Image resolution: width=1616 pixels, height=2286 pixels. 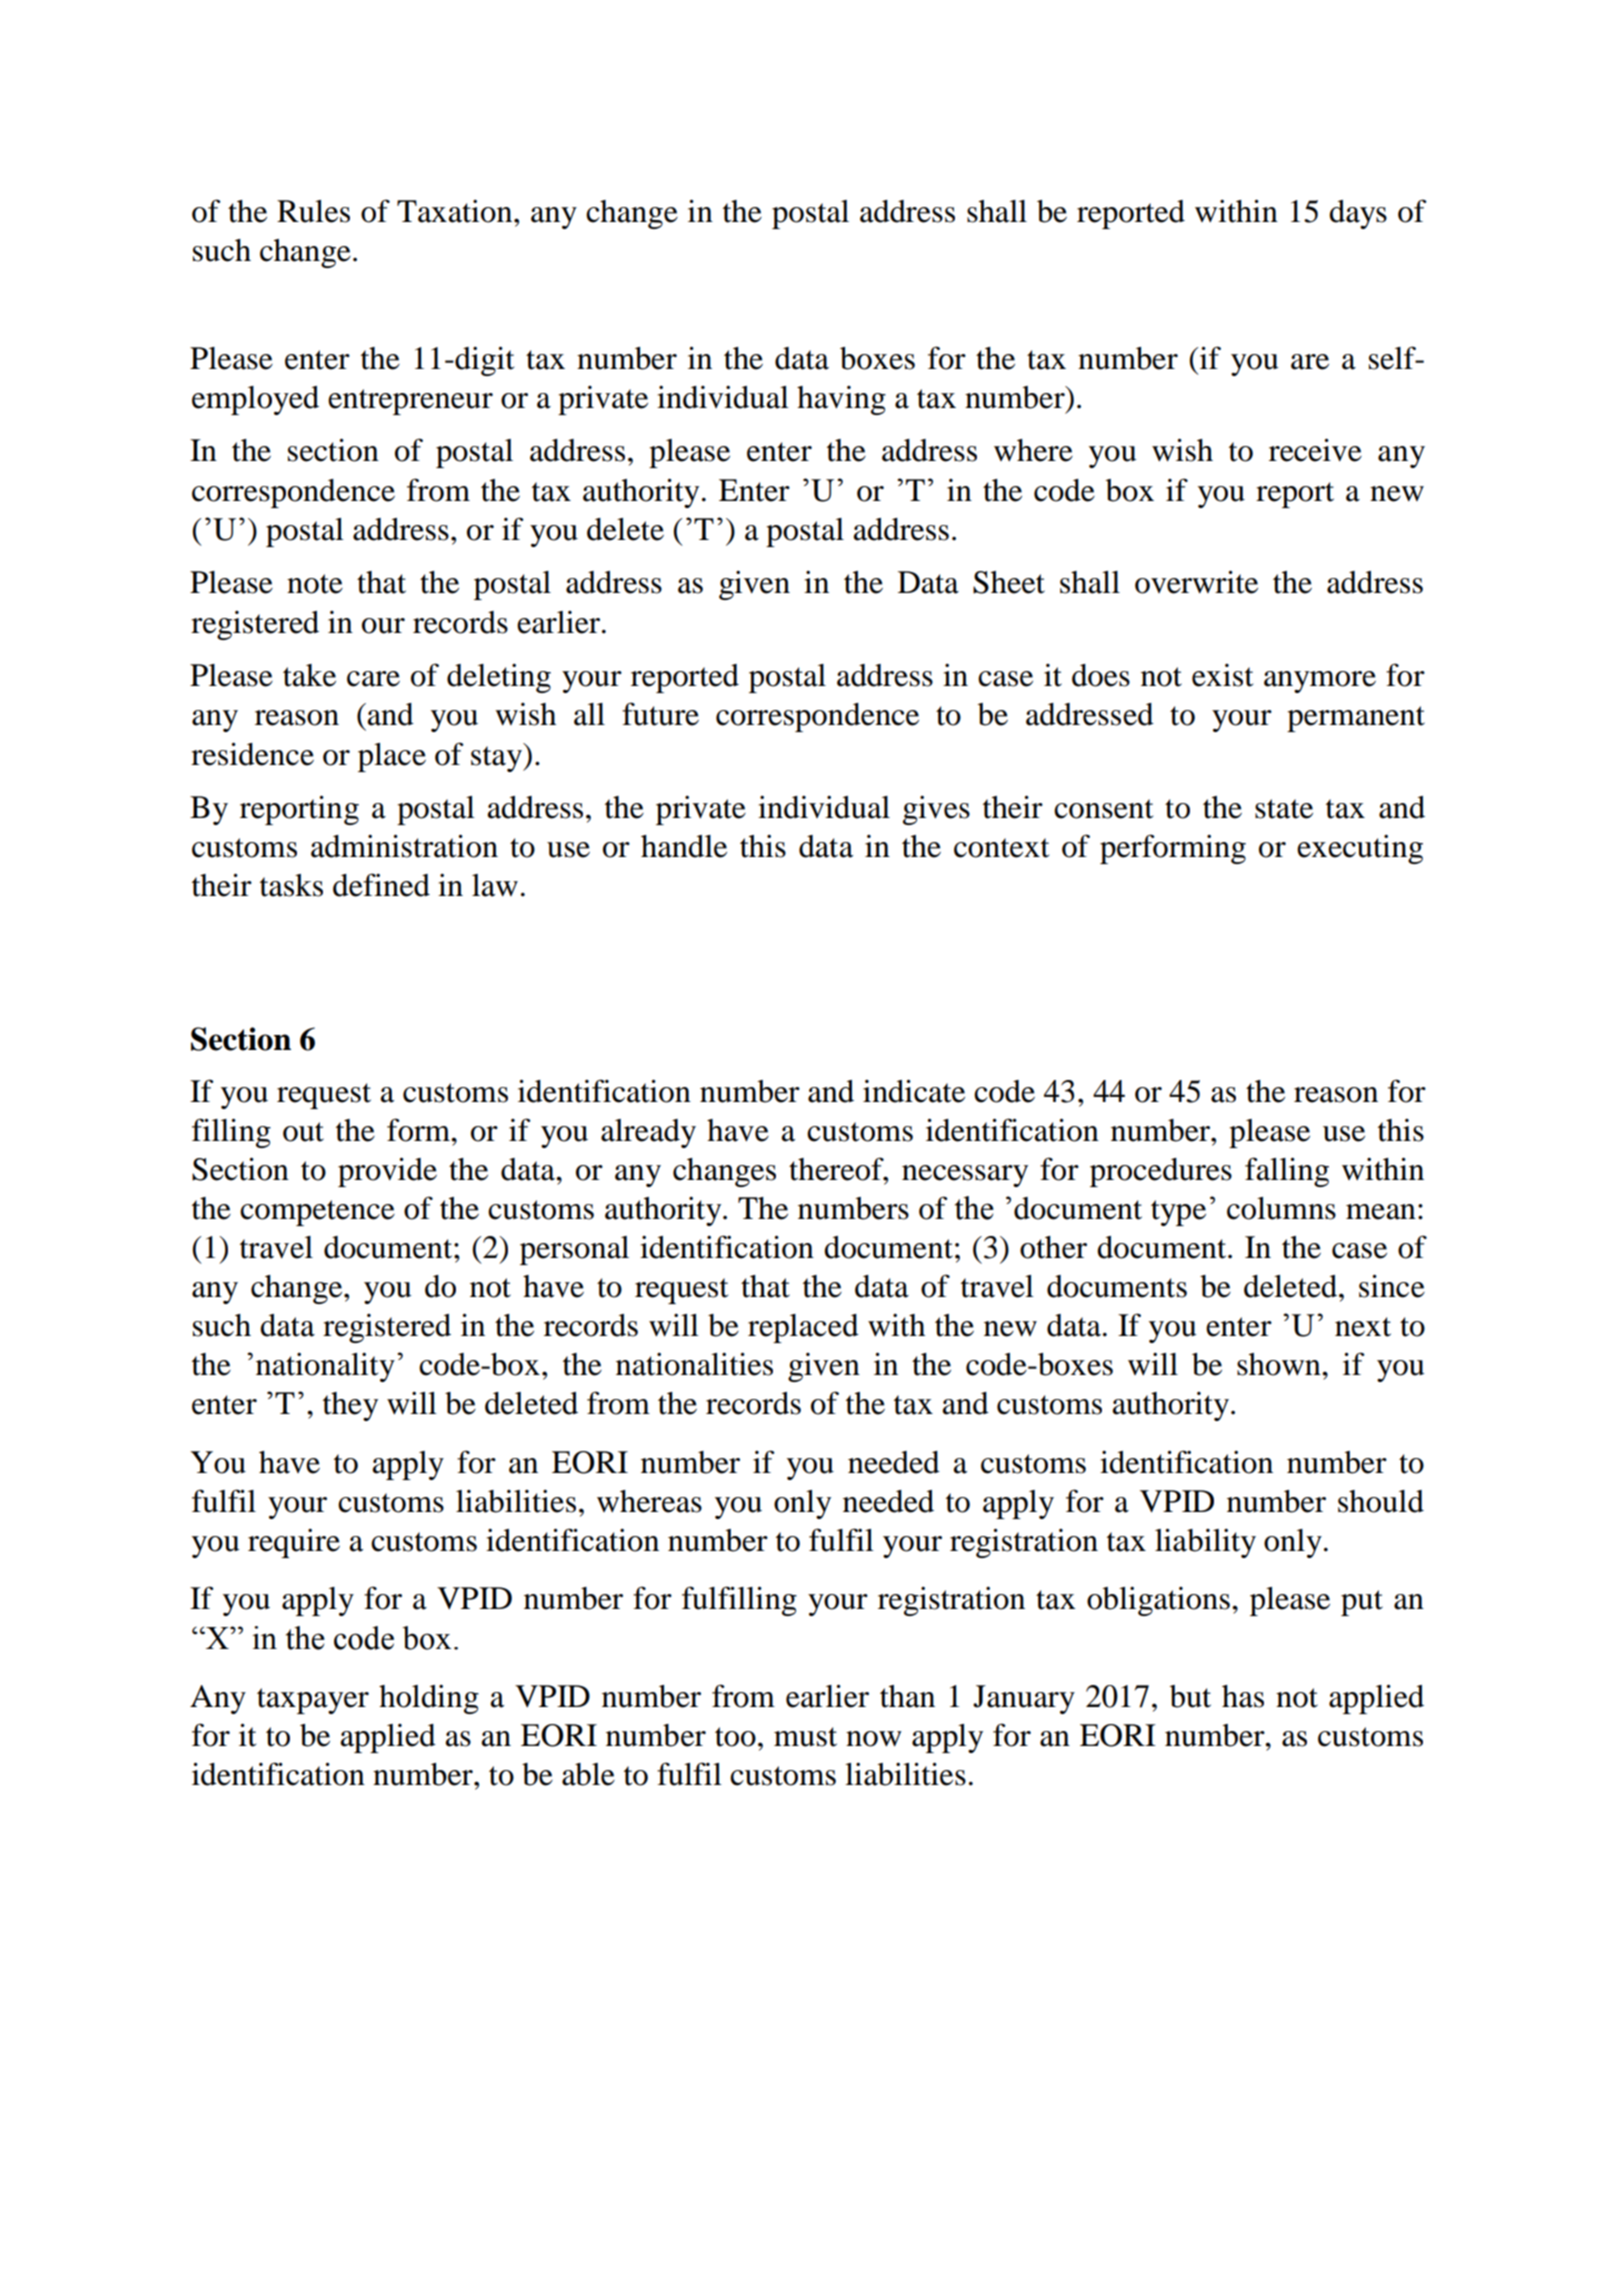 I want to click on competence, so click(x=317, y=1213).
